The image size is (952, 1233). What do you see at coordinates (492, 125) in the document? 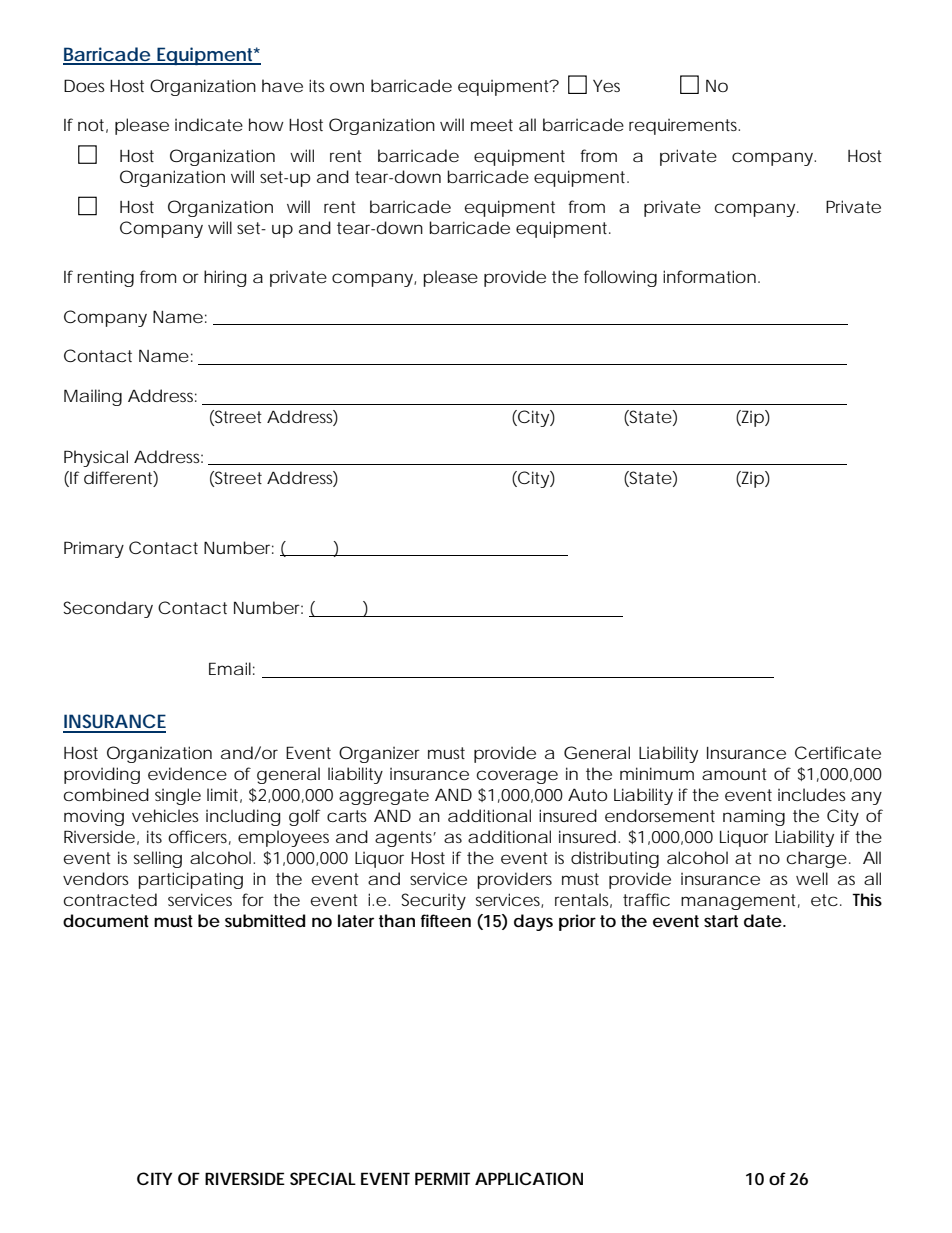
I see `meet` at bounding box center [492, 125].
